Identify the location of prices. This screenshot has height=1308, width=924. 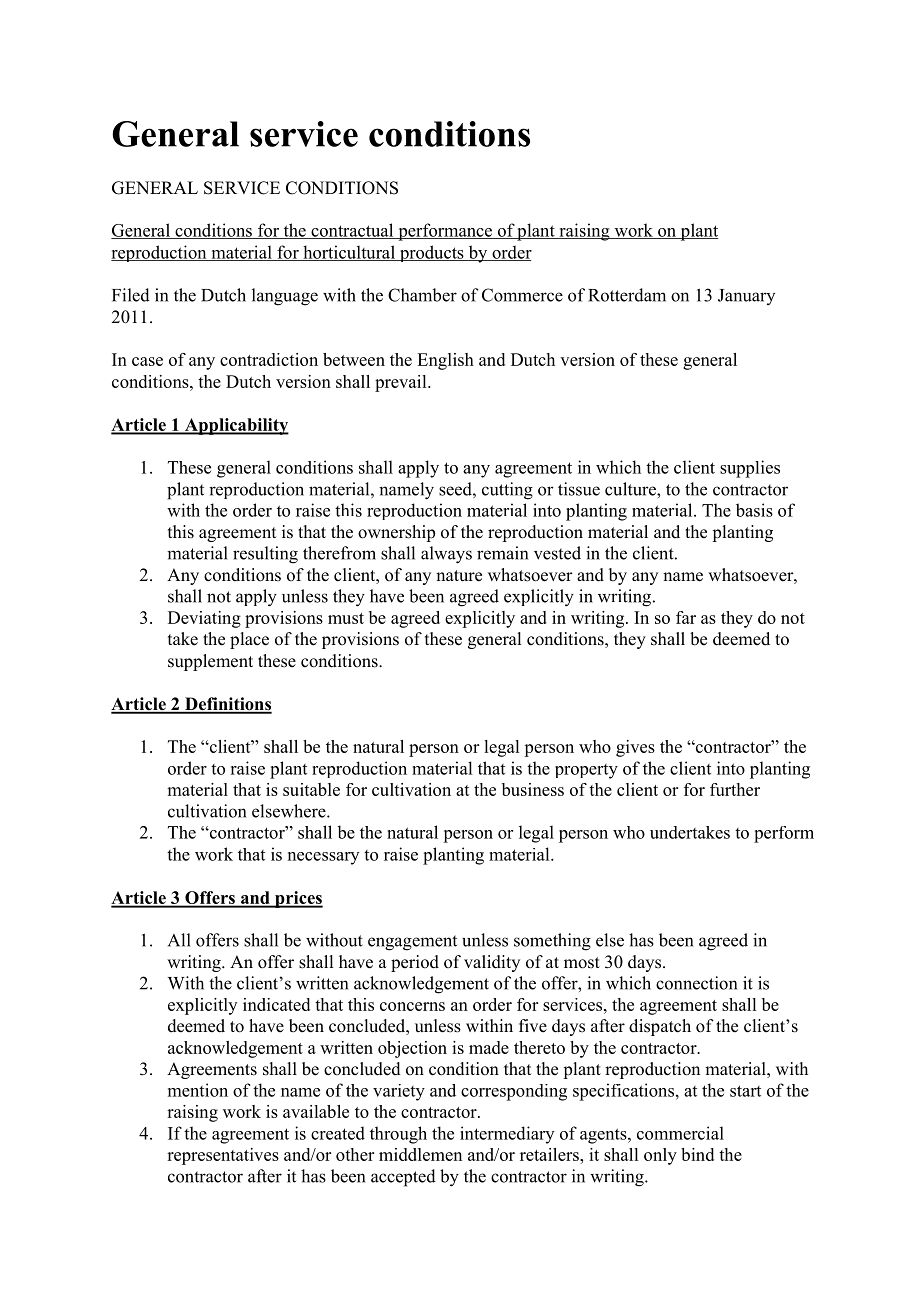
(298, 899).
